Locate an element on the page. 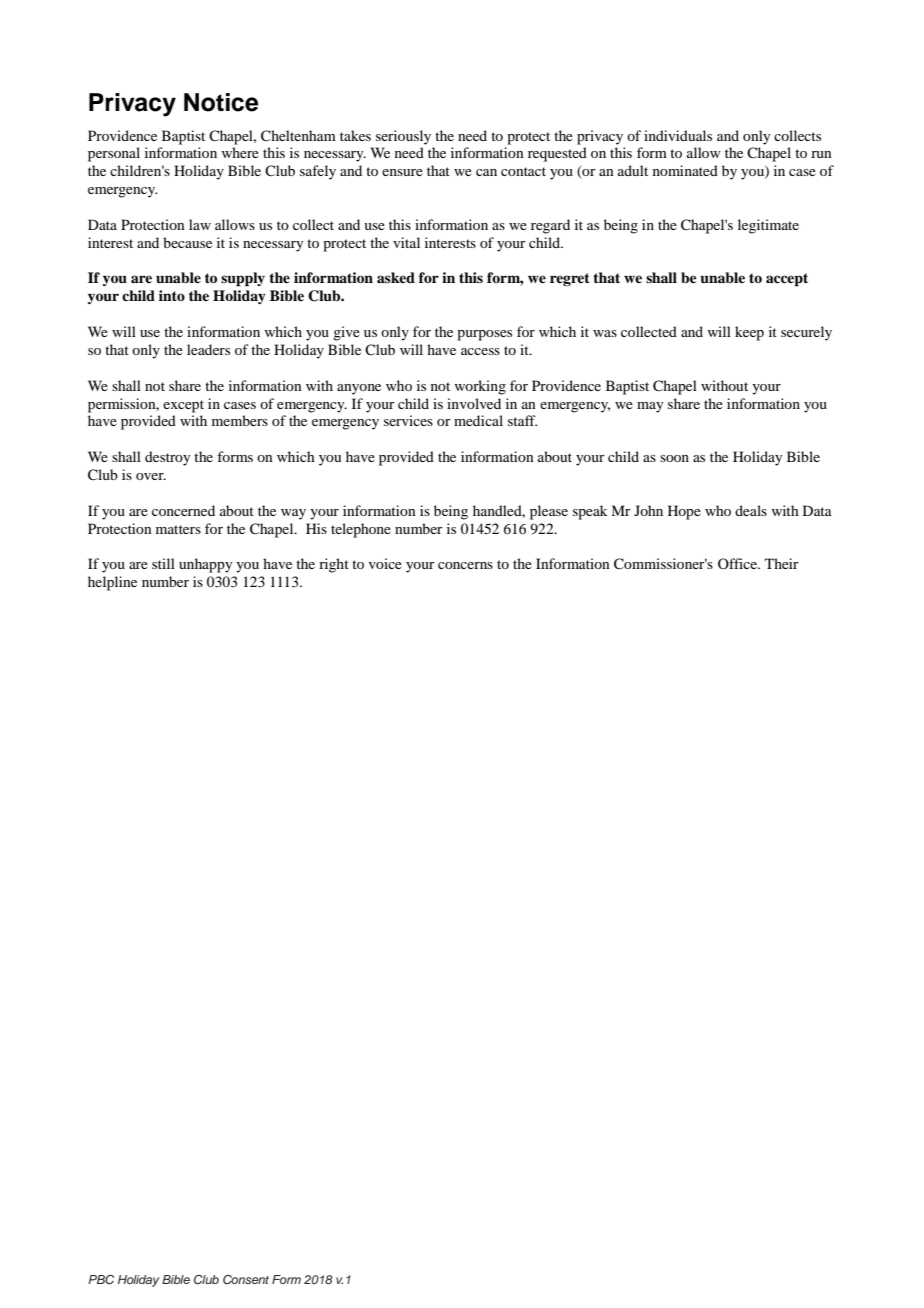  Notice is located at coordinates (221, 102).
